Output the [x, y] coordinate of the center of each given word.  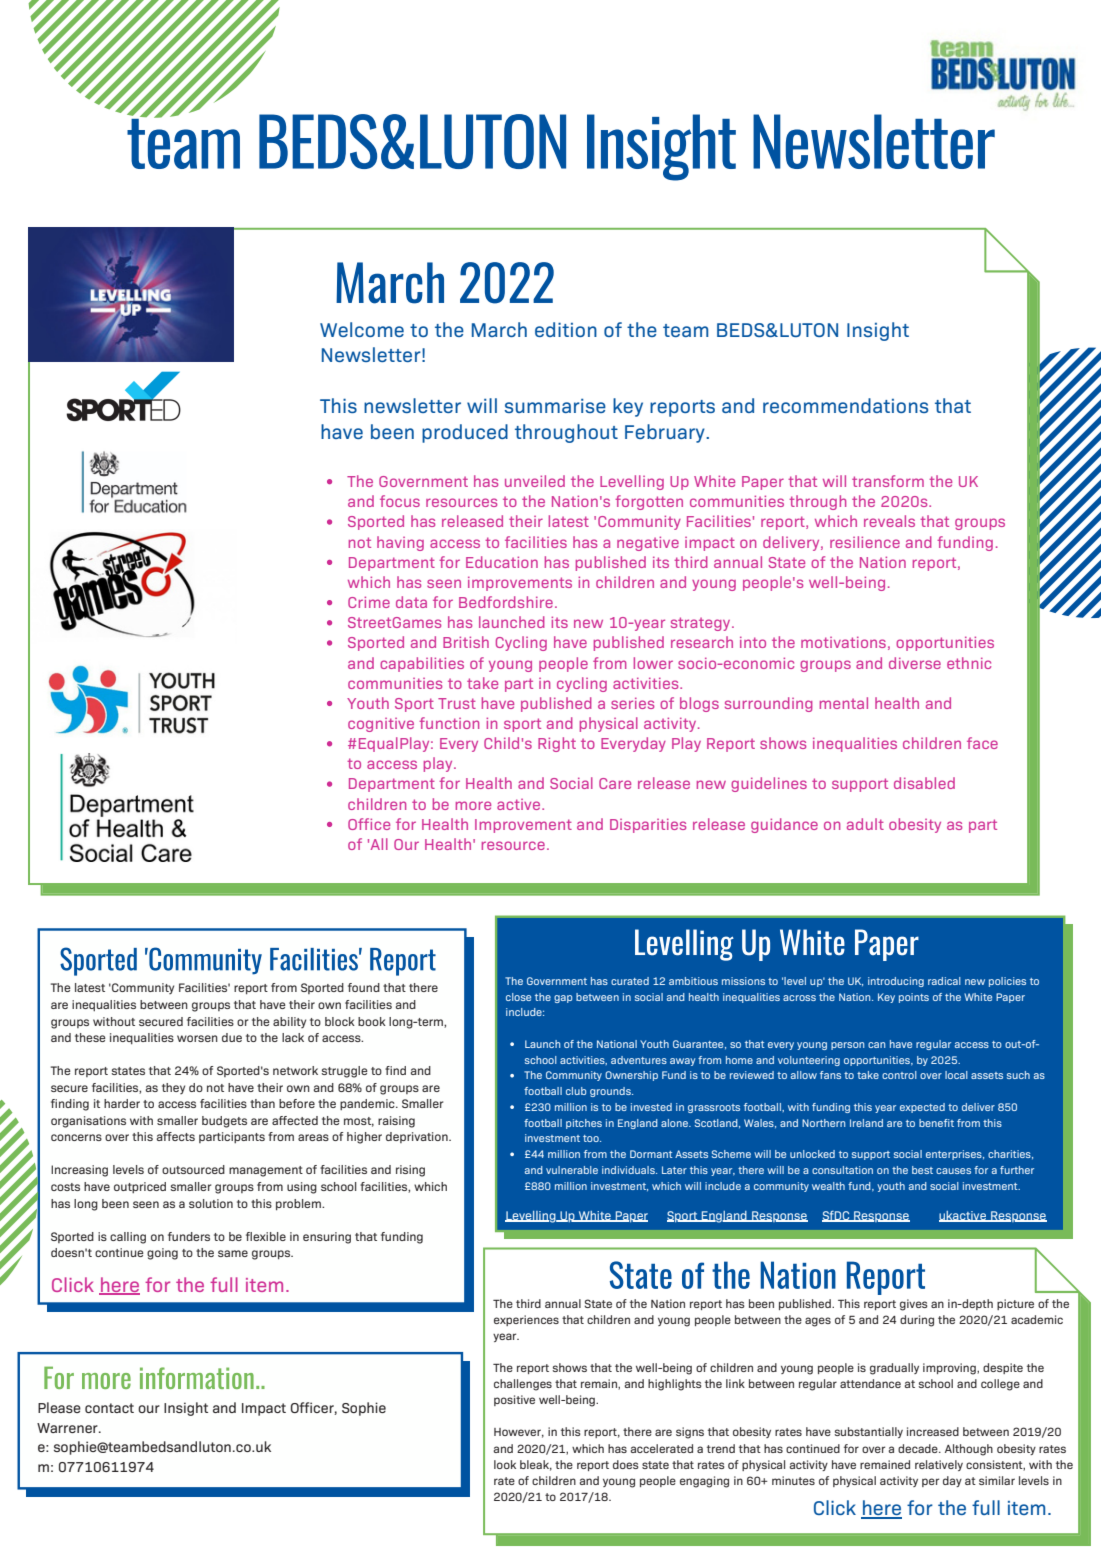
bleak [536, 1465]
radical [944, 981]
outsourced [193, 1169]
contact [109, 1408]
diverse [915, 663]
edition [566, 329]
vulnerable [572, 1170]
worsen [197, 1038]
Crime [369, 602]
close [518, 997]
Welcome [362, 329]
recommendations [845, 405]
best [922, 1170]
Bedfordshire [506, 602]
